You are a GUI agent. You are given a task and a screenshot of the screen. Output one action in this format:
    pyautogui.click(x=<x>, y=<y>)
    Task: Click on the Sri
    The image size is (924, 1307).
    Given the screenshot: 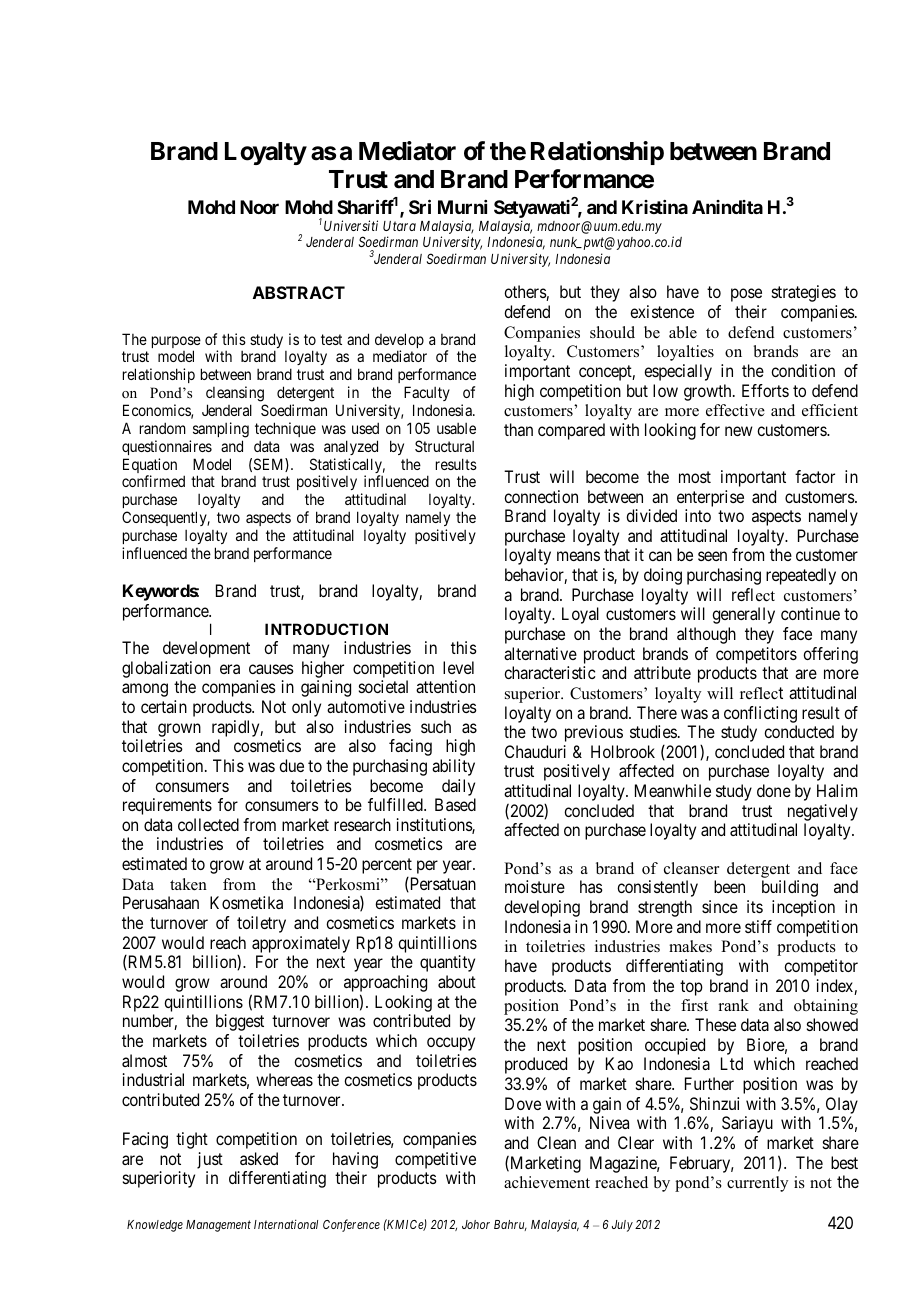 What is the action you would take?
    pyautogui.click(x=420, y=207)
